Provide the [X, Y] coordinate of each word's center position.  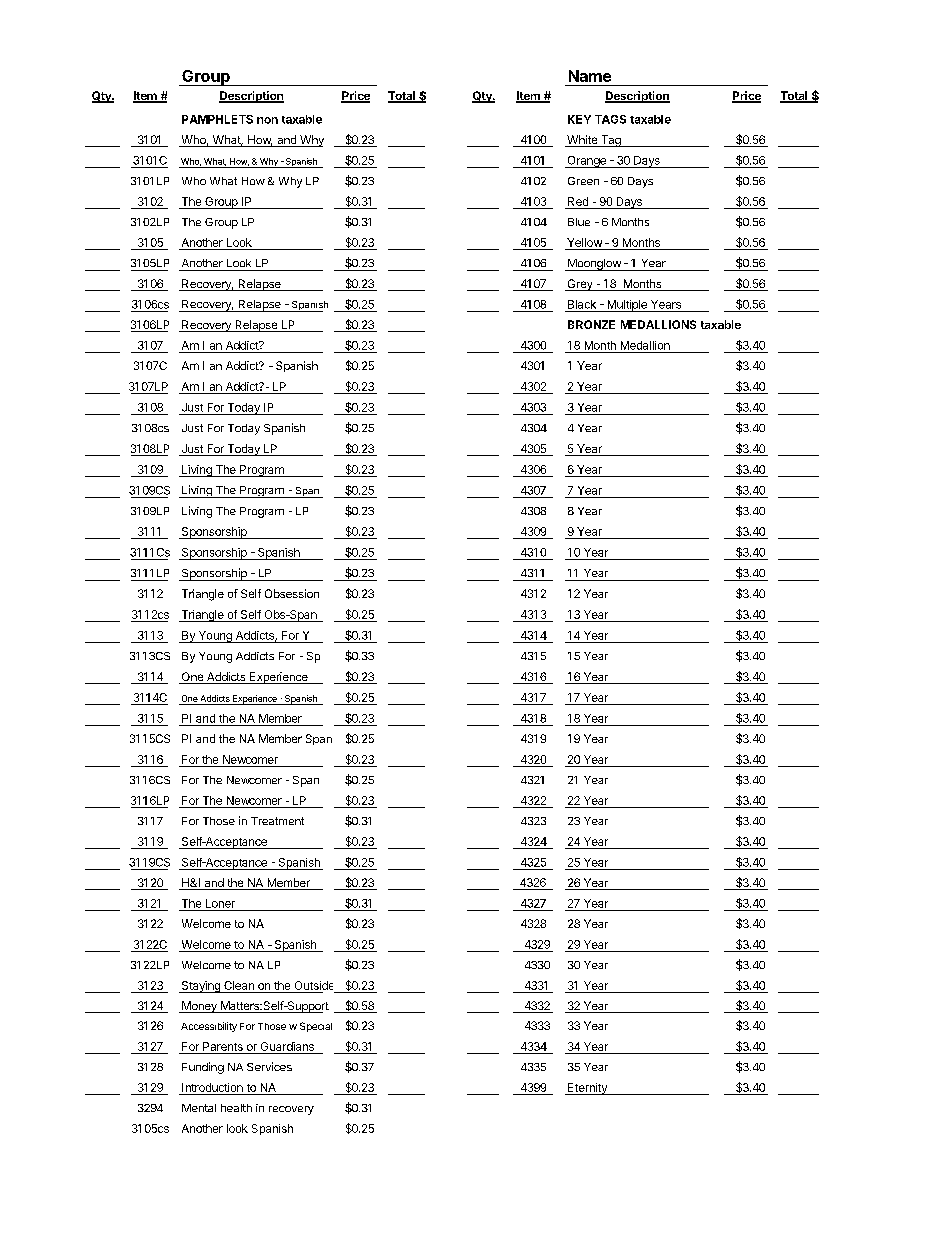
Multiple [627, 306]
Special [316, 1027]
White [582, 141]
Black [582, 304]
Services [269, 1066]
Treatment [277, 821]
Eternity [587, 1089]
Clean [239, 985]
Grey [580, 285]
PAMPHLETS [217, 119]
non [267, 120]
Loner [220, 903]
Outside [314, 985]
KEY [579, 119]
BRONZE [591, 324]
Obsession [292, 593]
